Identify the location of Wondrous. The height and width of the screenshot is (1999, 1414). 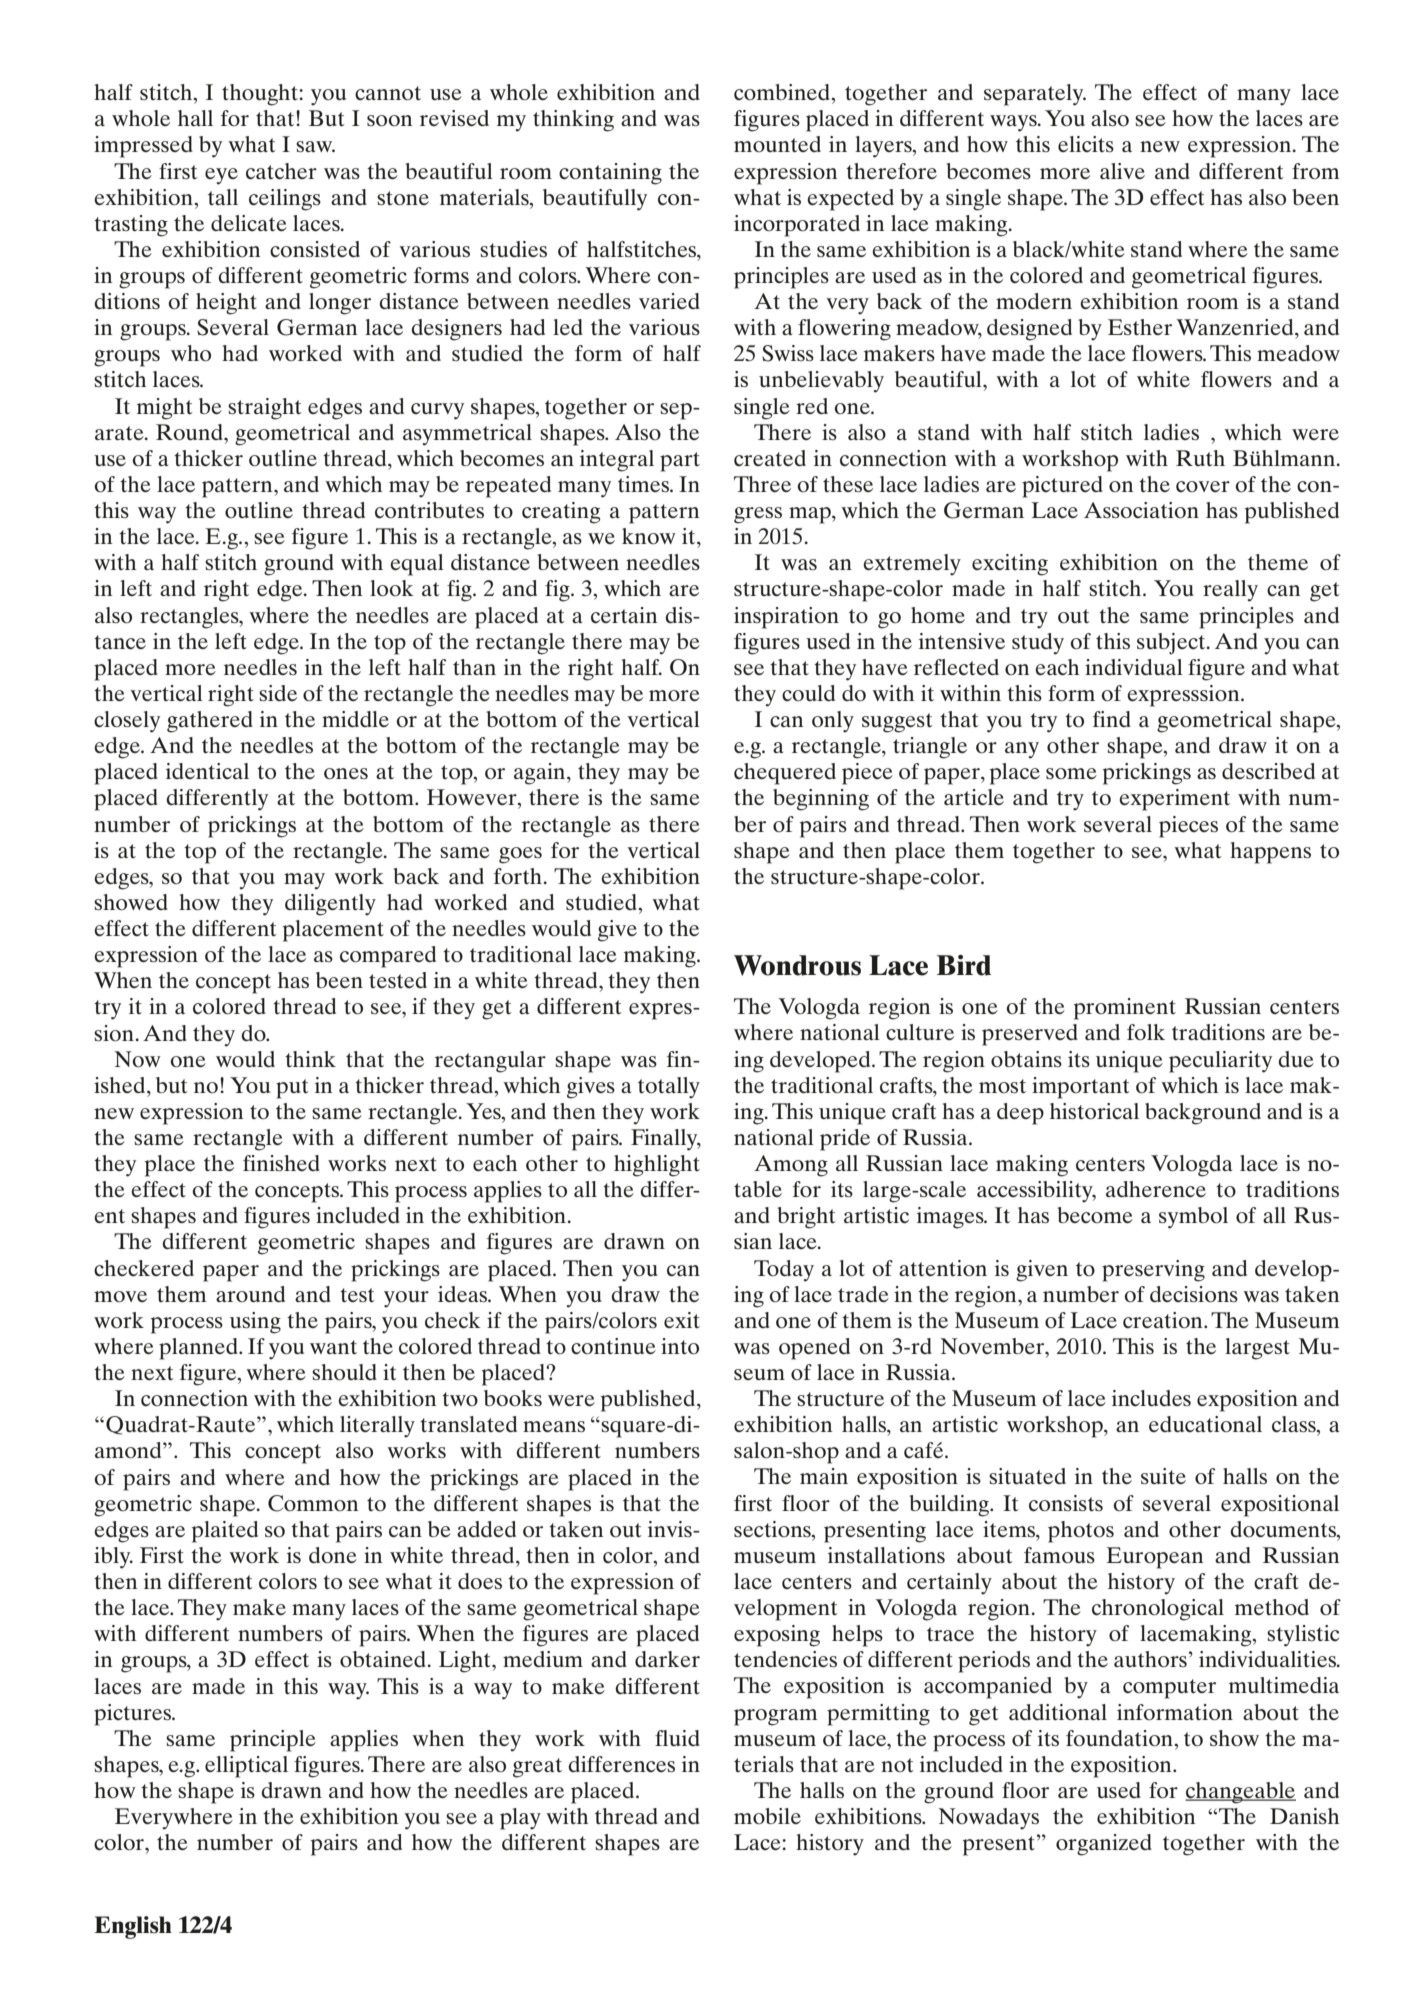
(797, 965).
